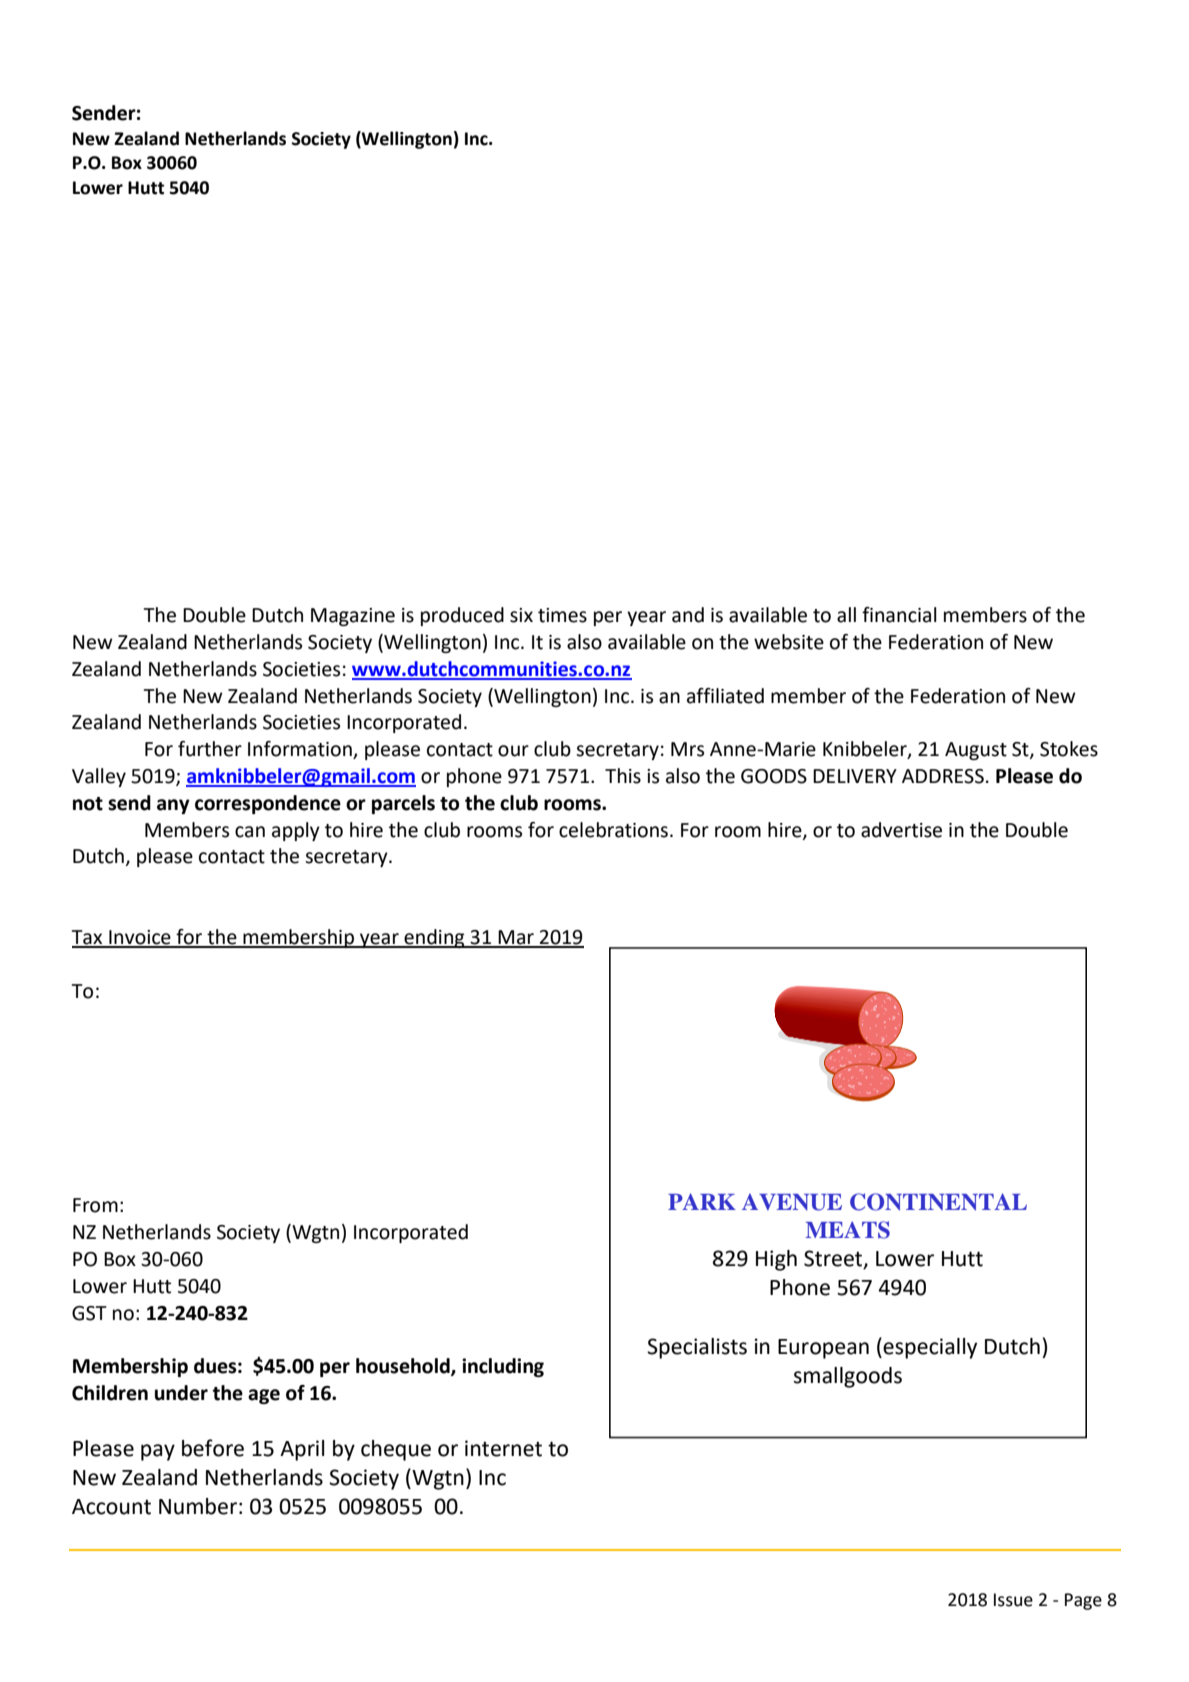 This screenshot has width=1189, height=1682. What do you see at coordinates (901, 830) in the screenshot?
I see `advertise` at bounding box center [901, 830].
